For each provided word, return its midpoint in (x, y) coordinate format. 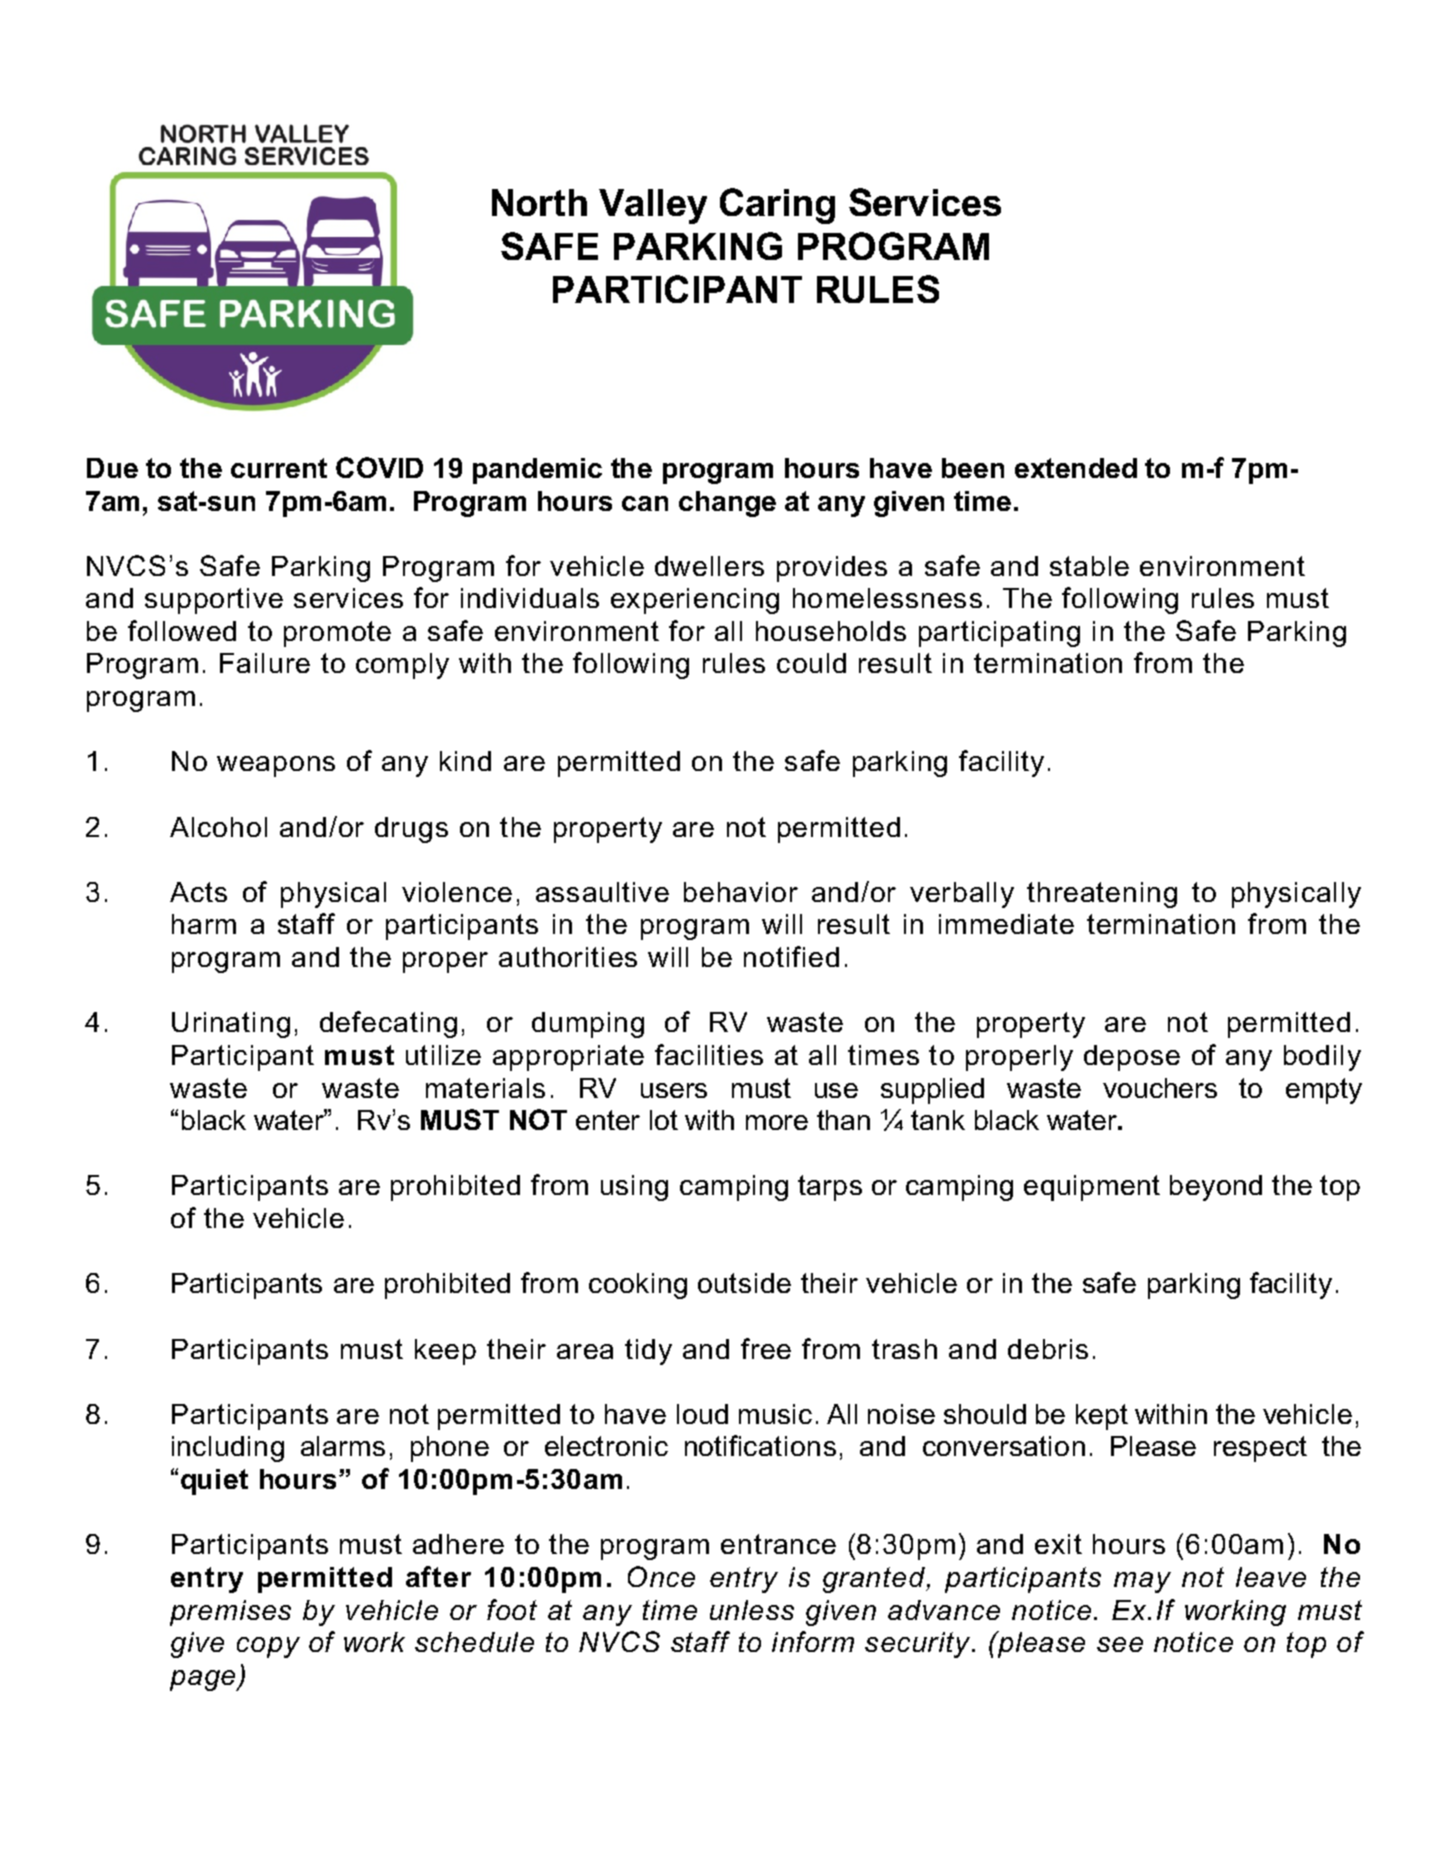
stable (1089, 566)
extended (1076, 468)
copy (268, 1647)
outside (744, 1283)
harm (204, 924)
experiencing (695, 601)
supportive (214, 601)
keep (445, 1352)
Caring (777, 206)
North (539, 202)
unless (752, 1610)
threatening (1102, 895)
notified (791, 956)
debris (1048, 1349)
